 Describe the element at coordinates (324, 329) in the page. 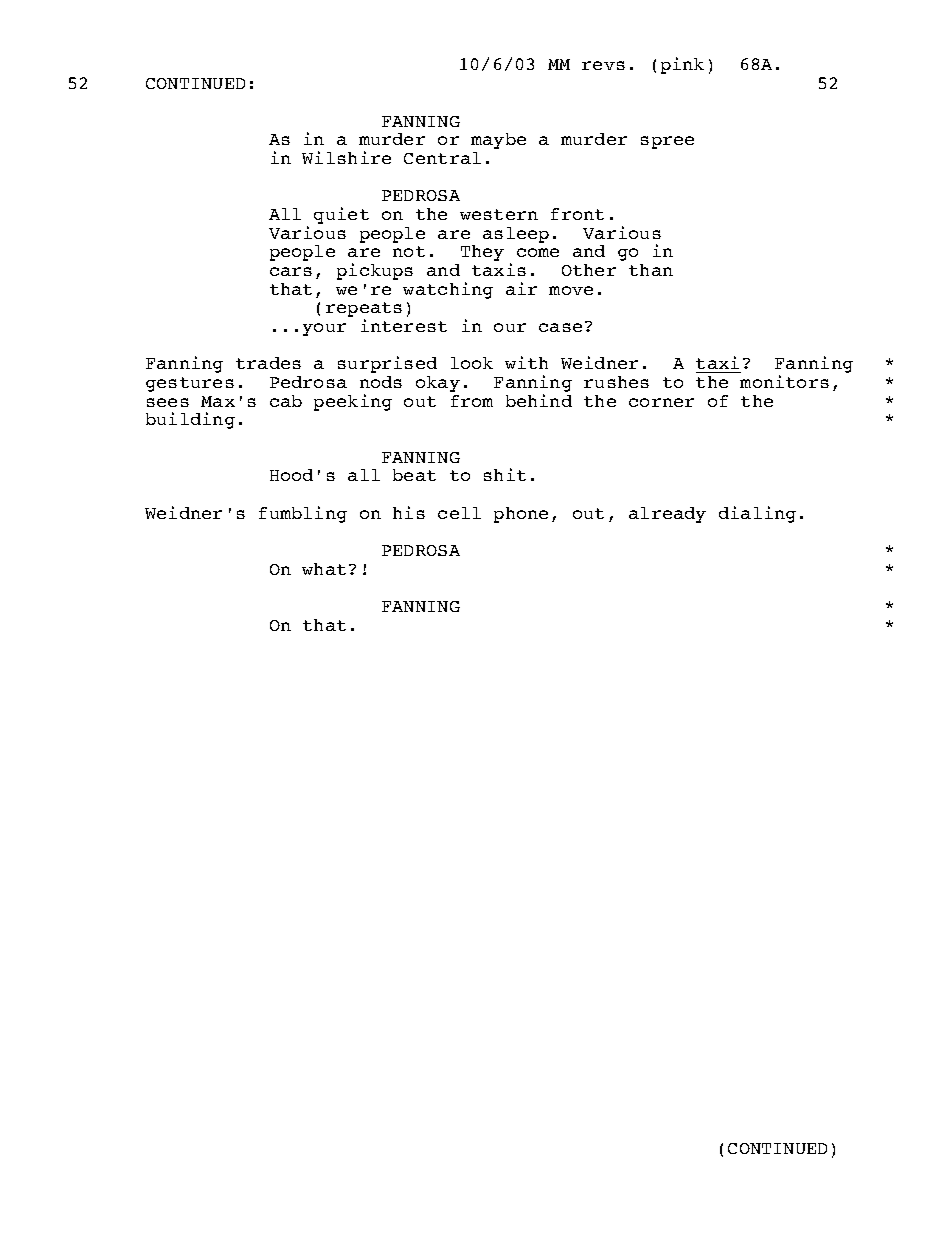

I see `your` at that location.
